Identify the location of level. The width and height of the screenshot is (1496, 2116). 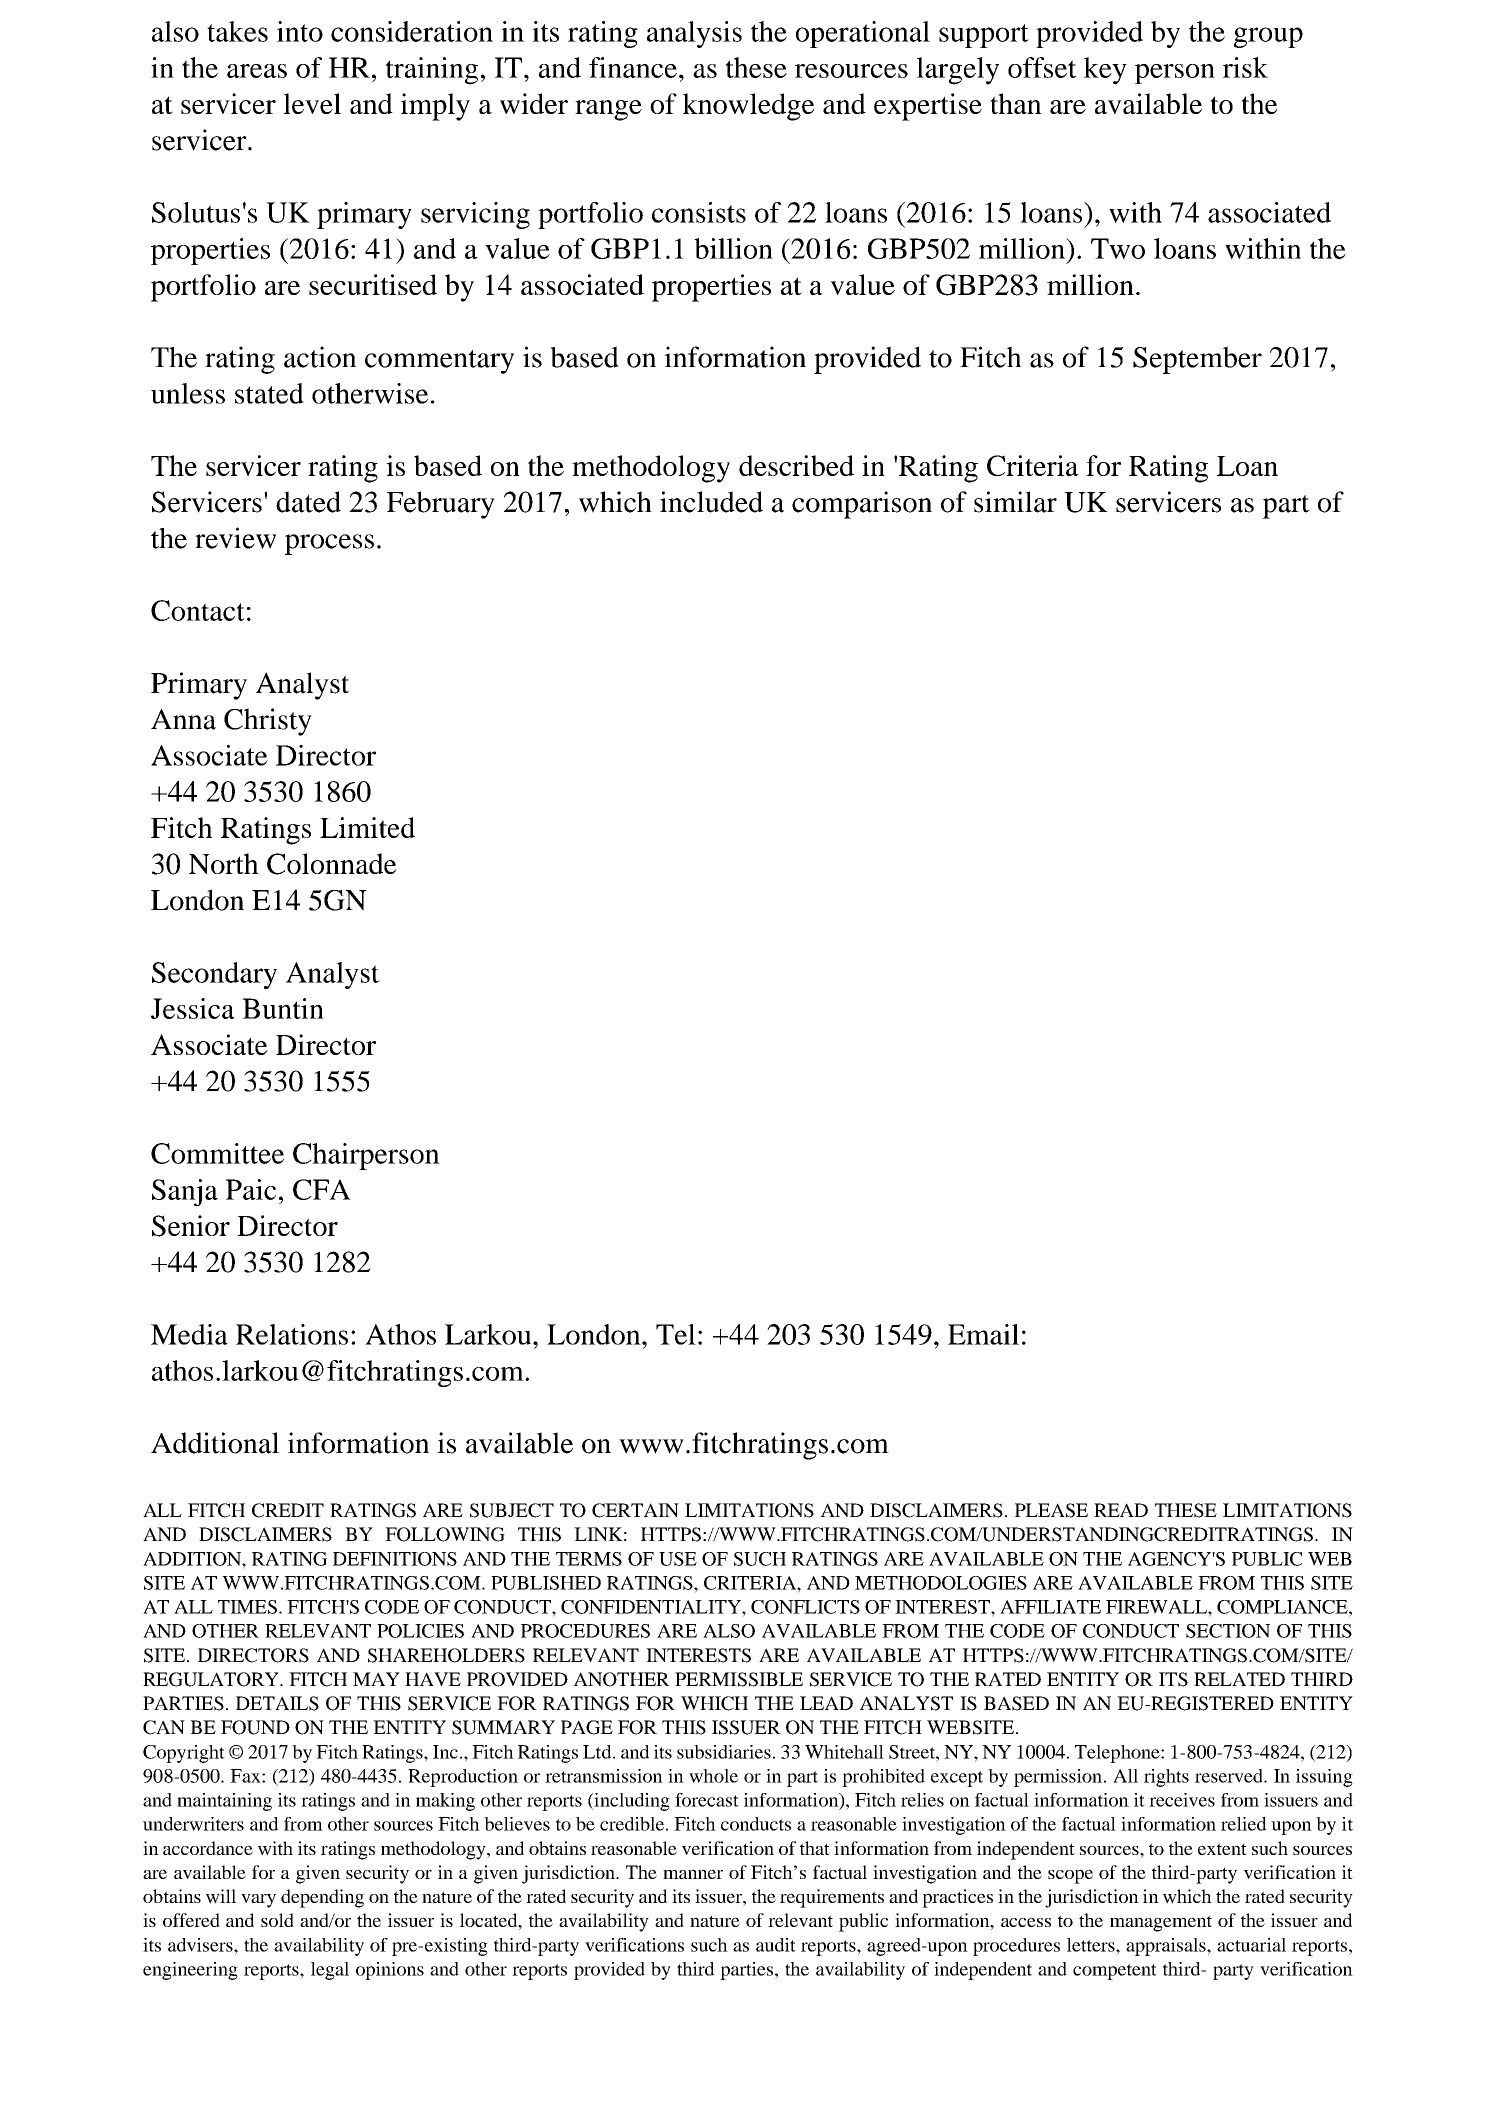
(312, 103).
